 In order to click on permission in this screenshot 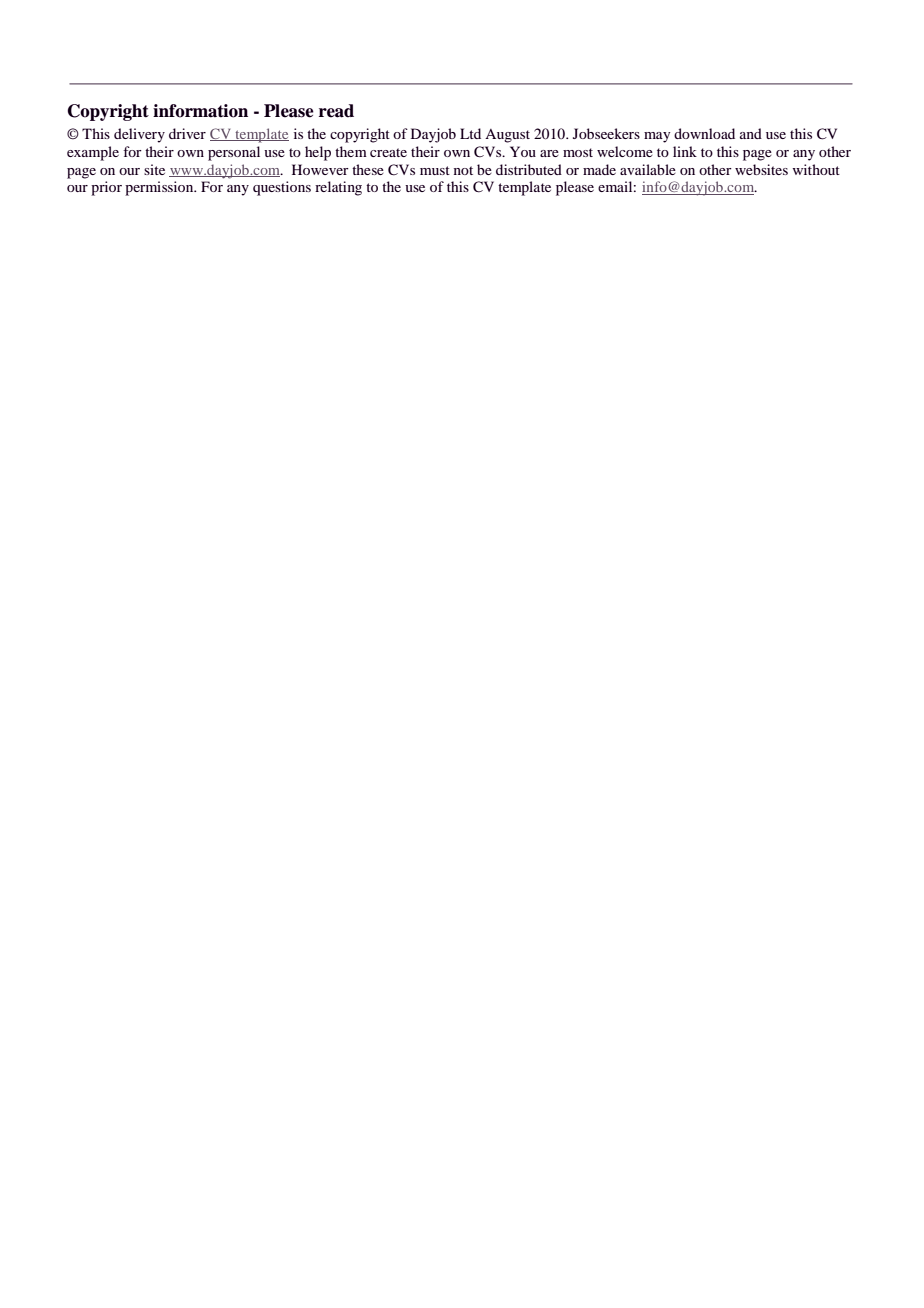, I will do `click(160, 188)`.
